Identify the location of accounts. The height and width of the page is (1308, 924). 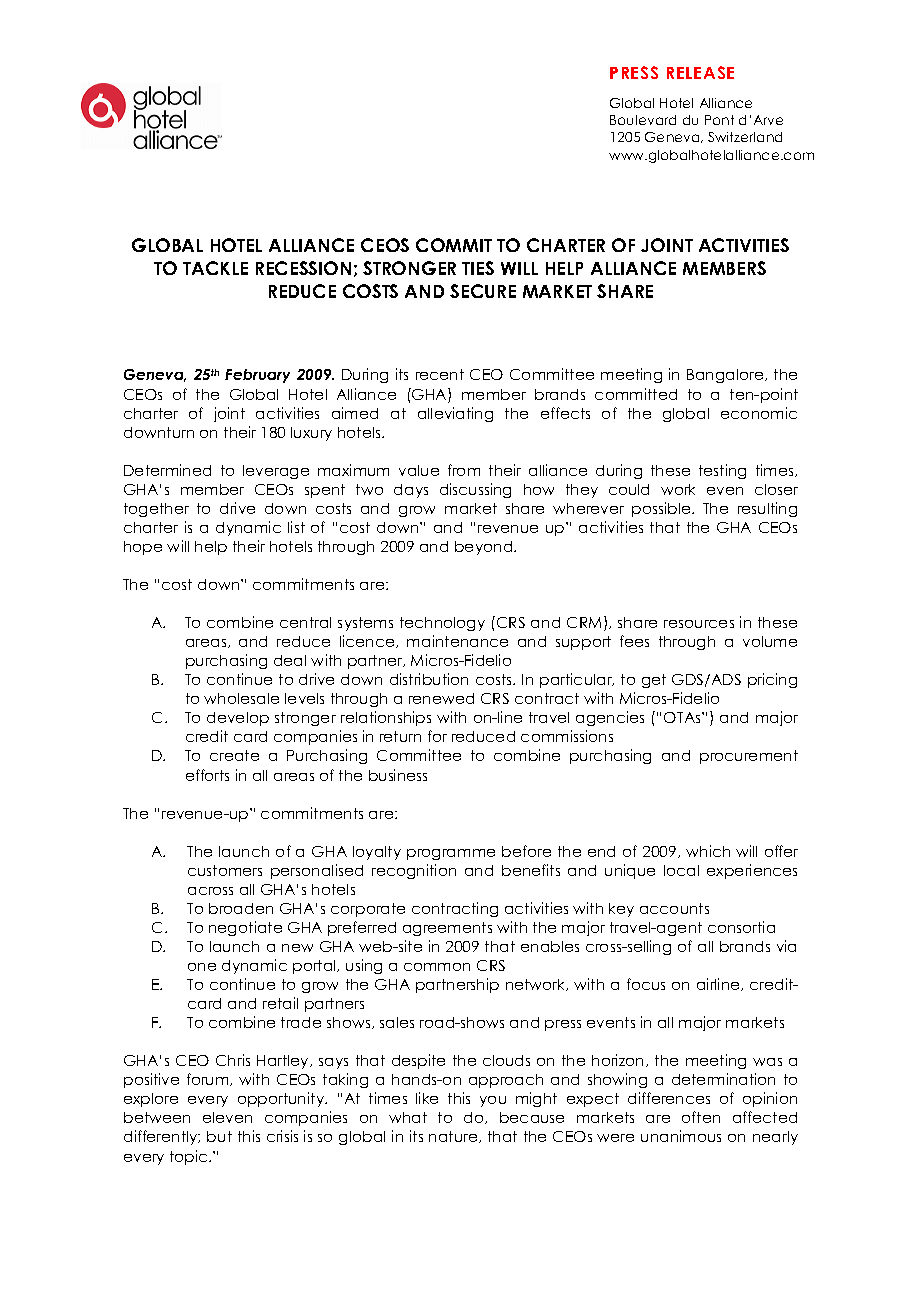
(674, 908).
